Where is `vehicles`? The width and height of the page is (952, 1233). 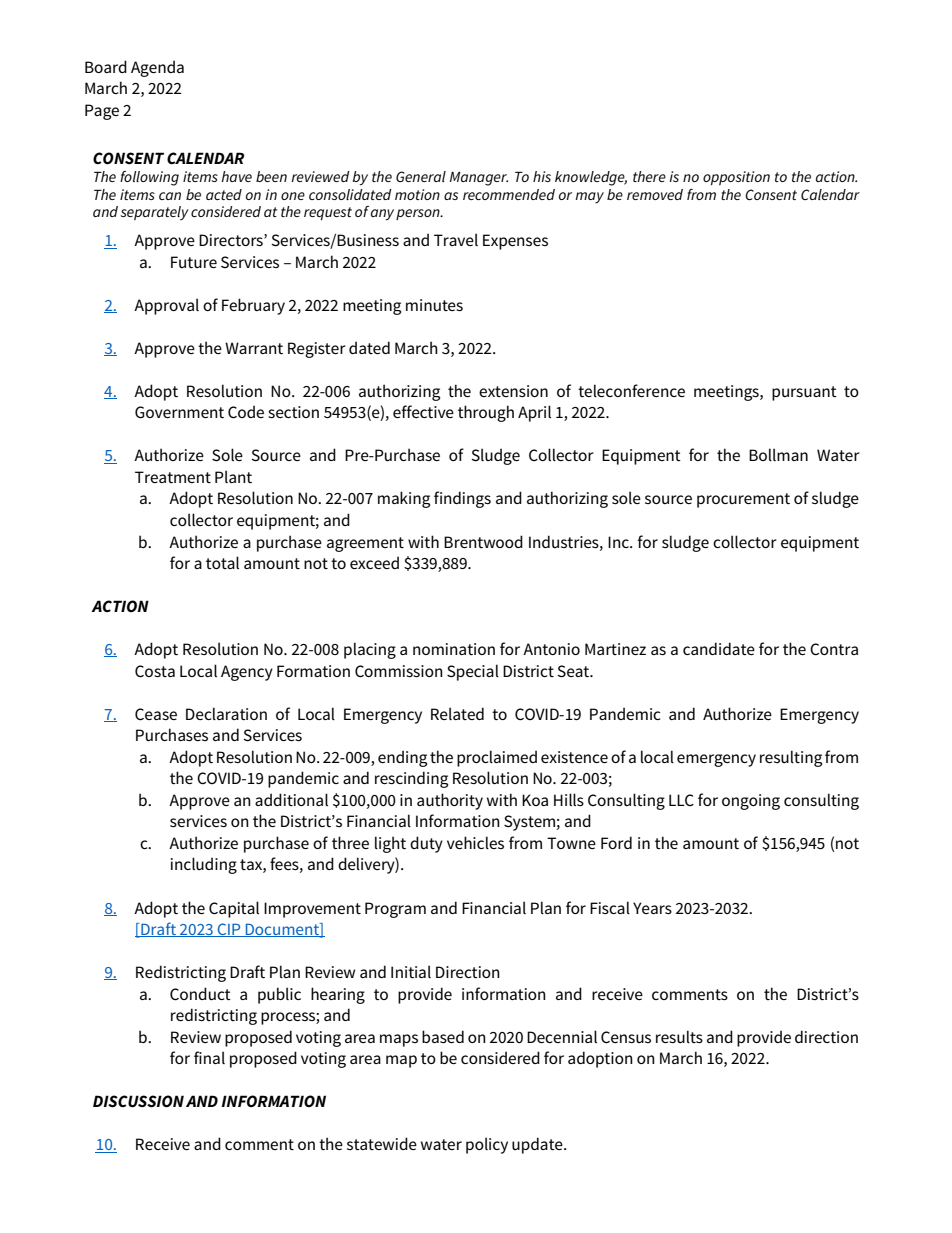 vehicles is located at coordinates (475, 842).
